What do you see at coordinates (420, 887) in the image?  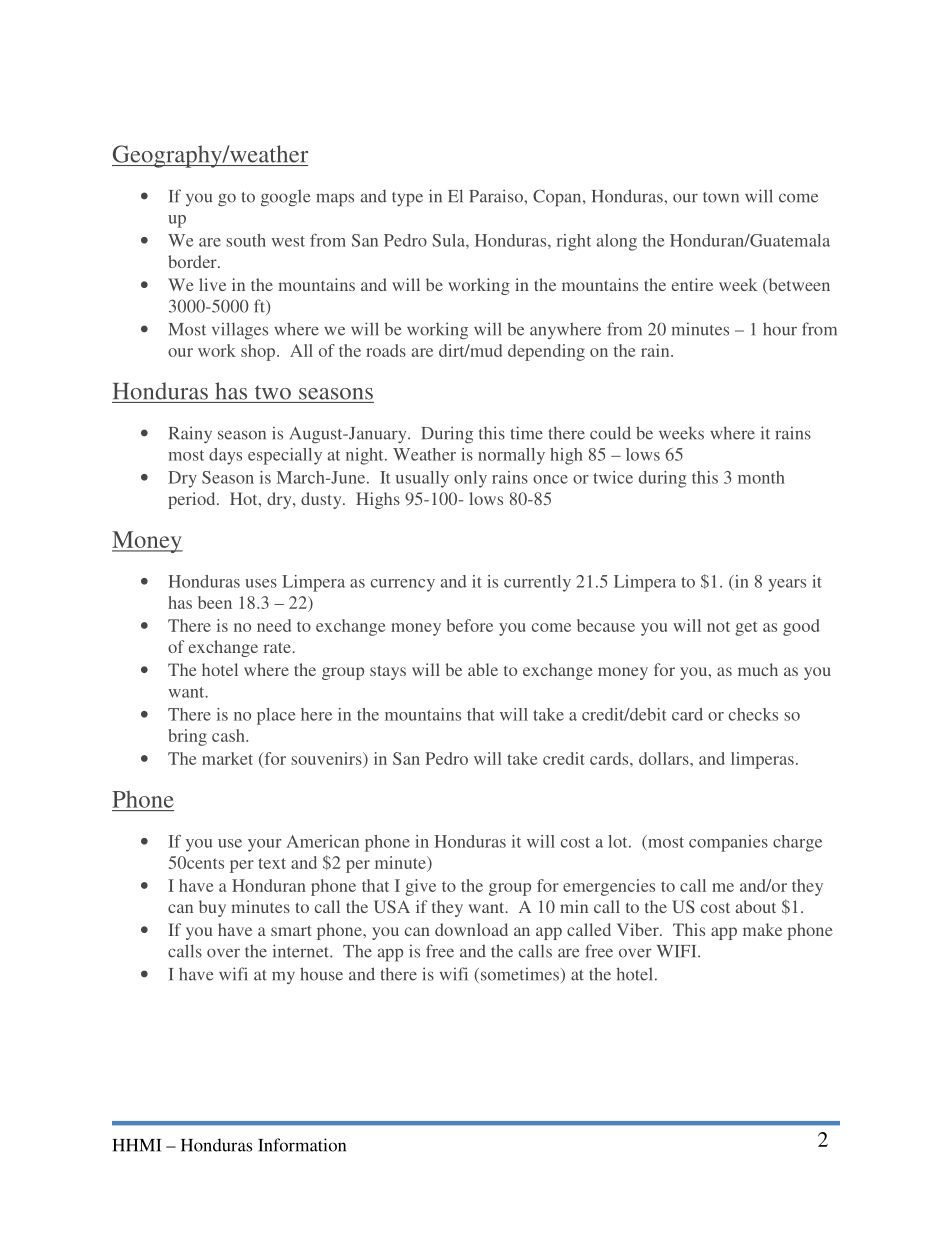 I see `give` at bounding box center [420, 887].
